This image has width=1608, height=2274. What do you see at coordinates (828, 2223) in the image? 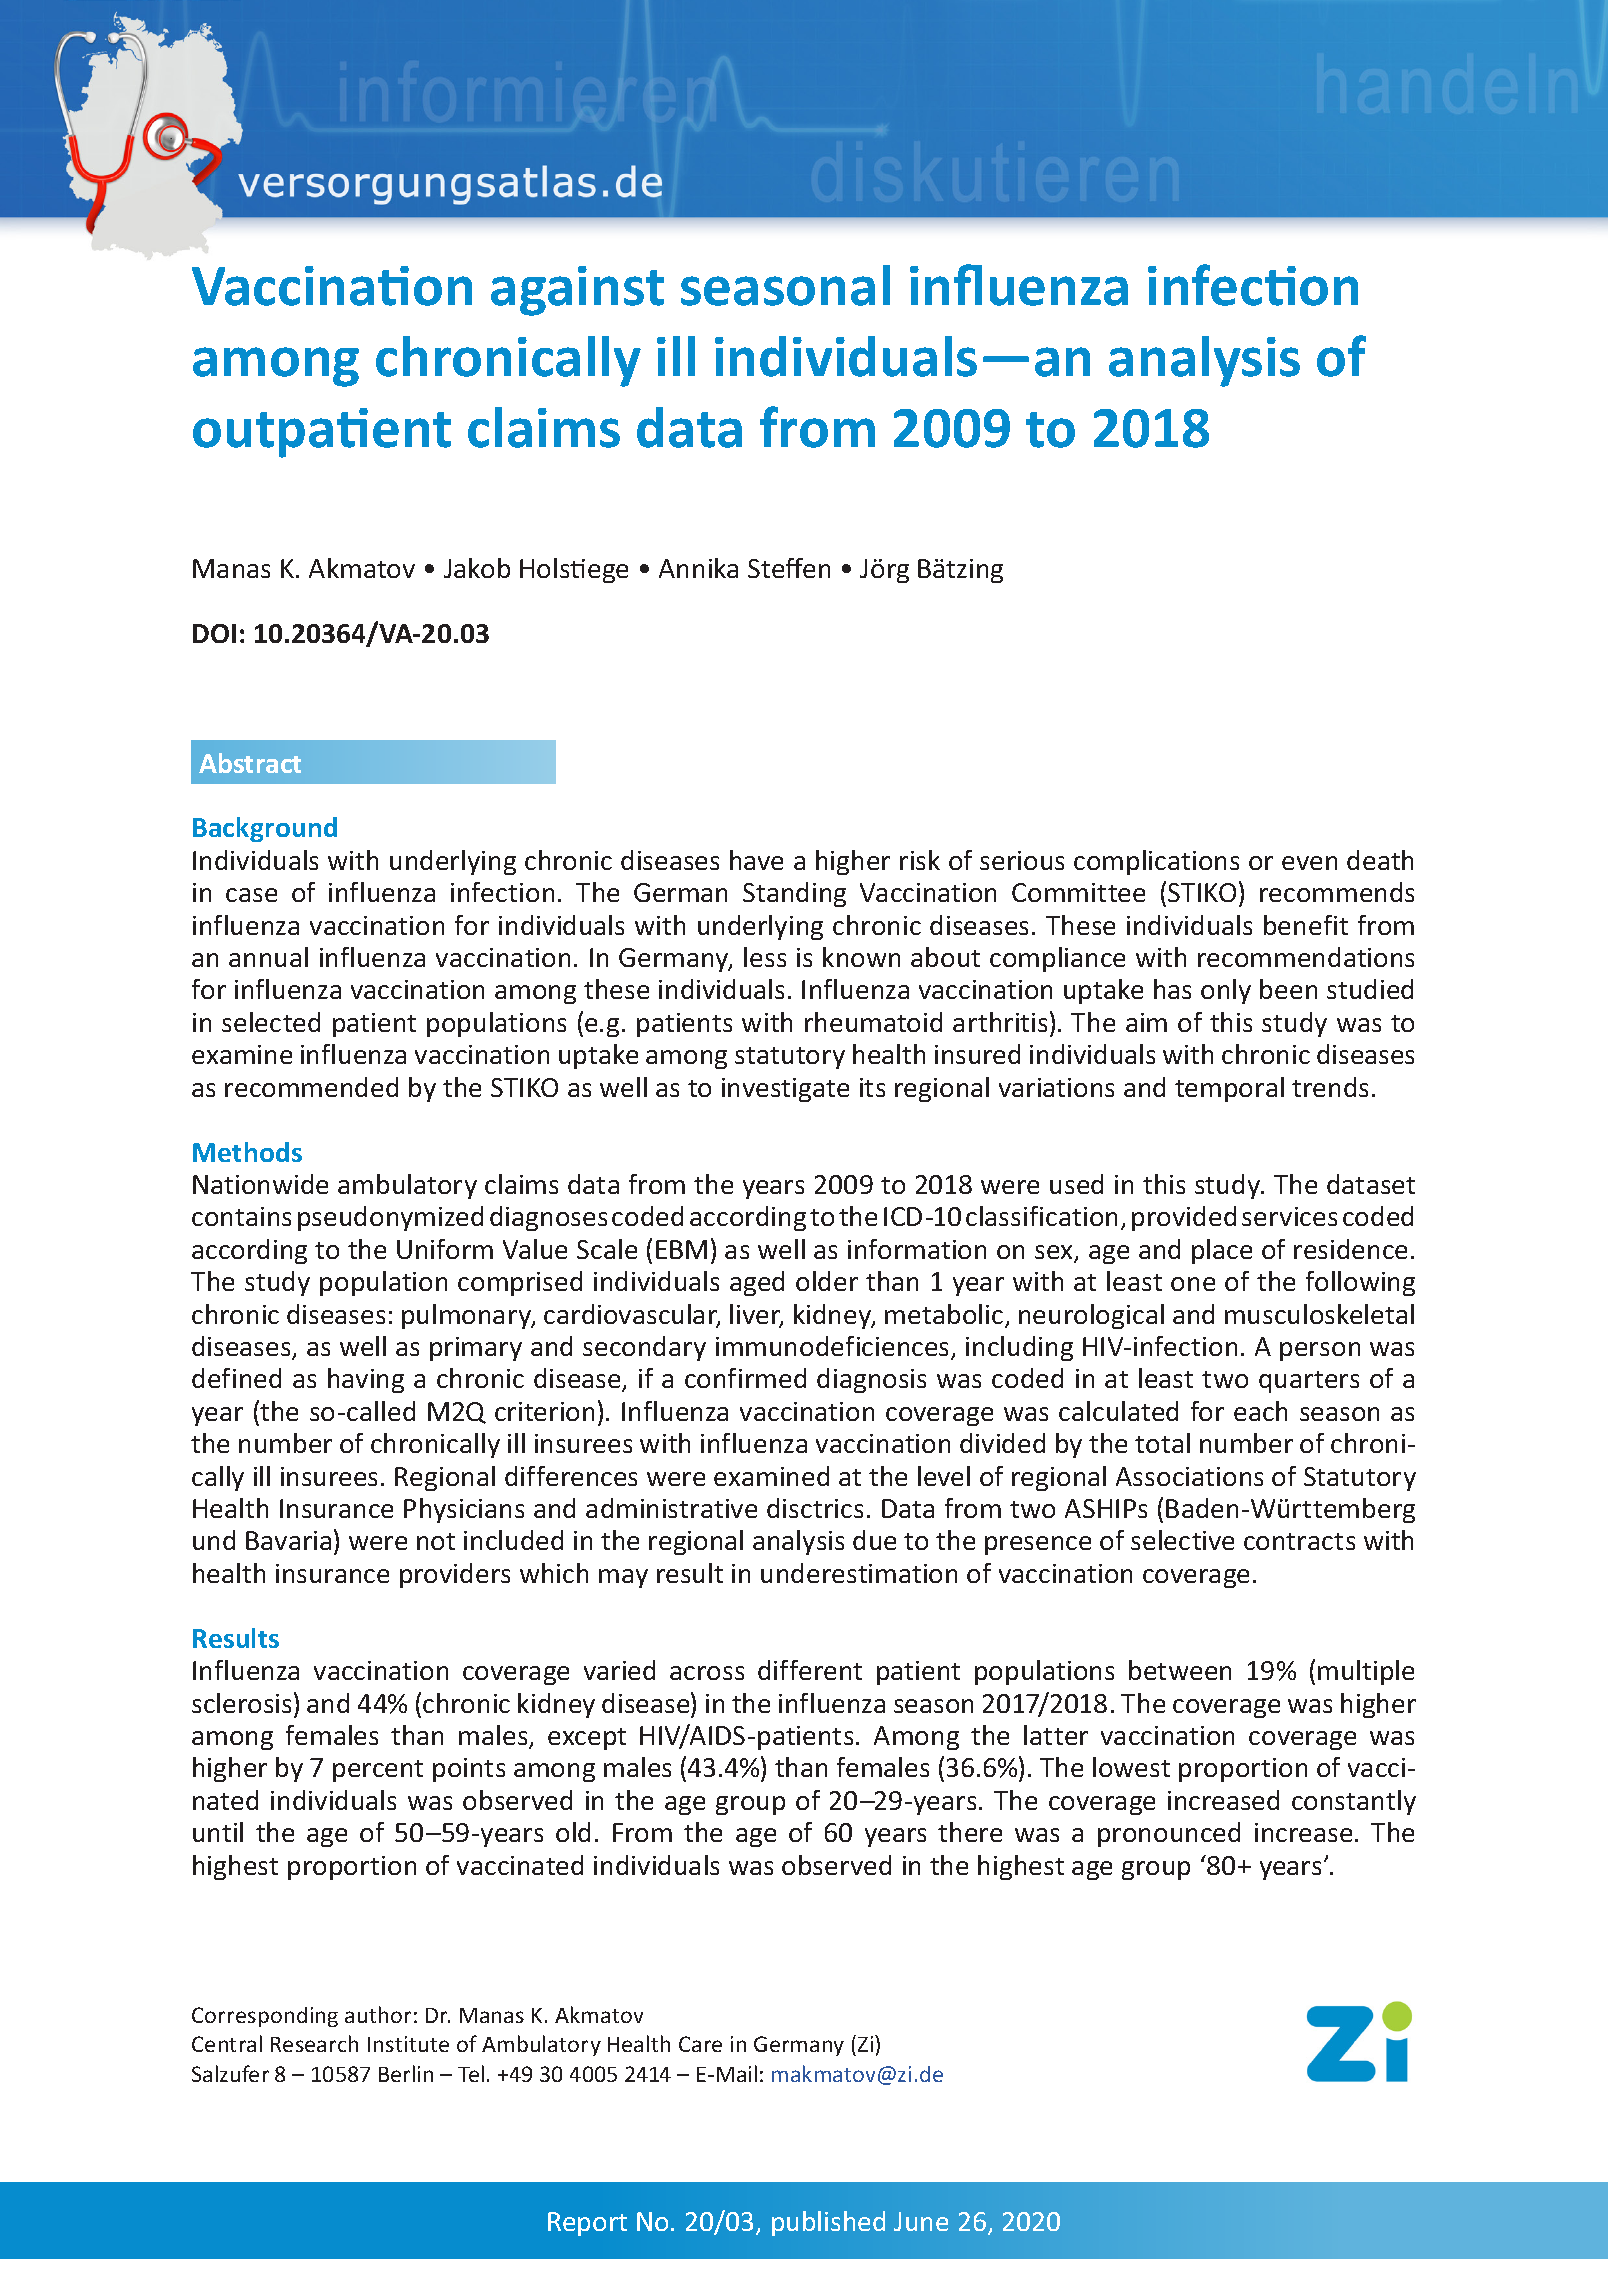
I see `published` at bounding box center [828, 2223].
